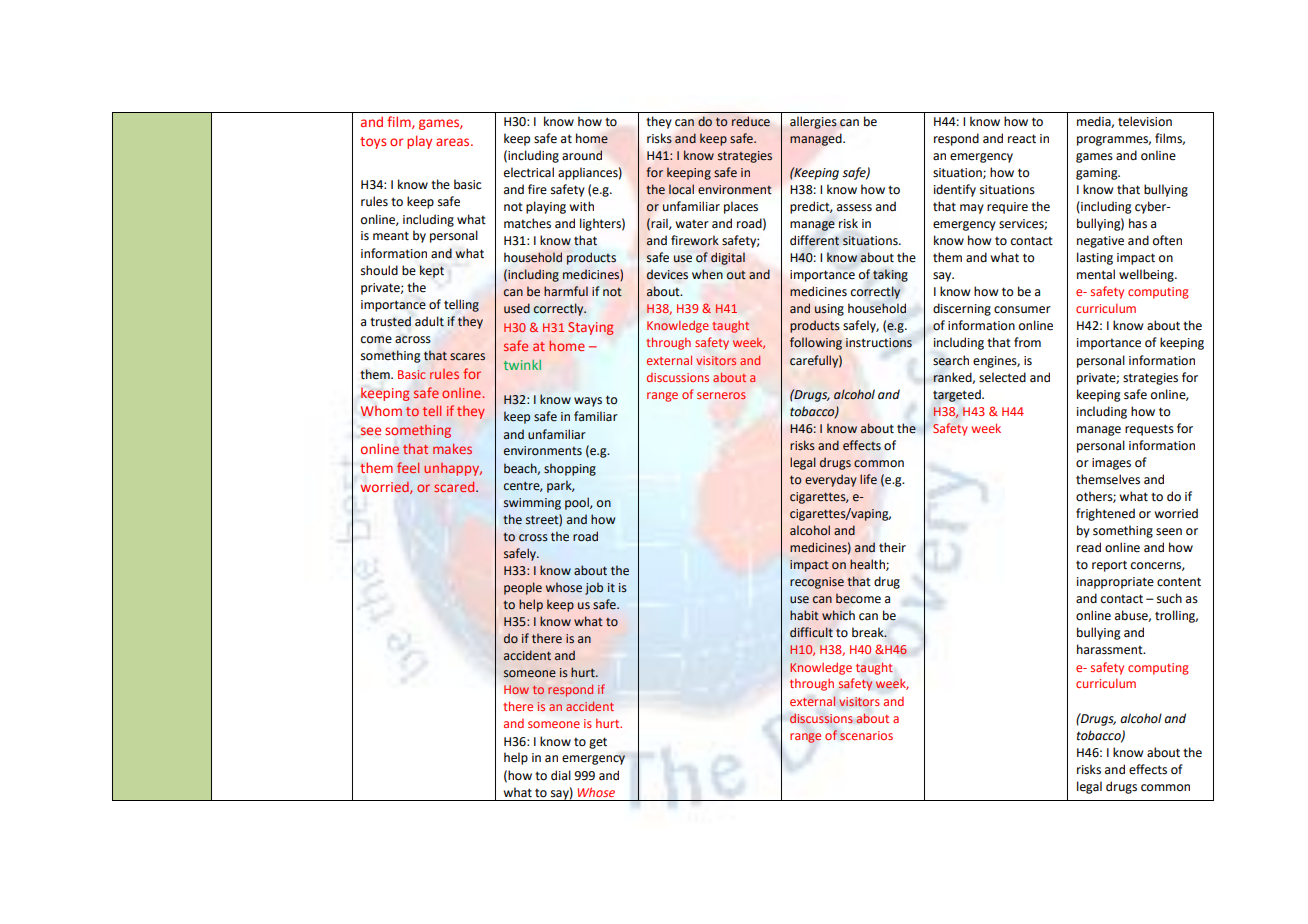 Image resolution: width=1308 pixels, height=924 pixels. What do you see at coordinates (1096, 274) in the page?
I see `mental` at bounding box center [1096, 274].
